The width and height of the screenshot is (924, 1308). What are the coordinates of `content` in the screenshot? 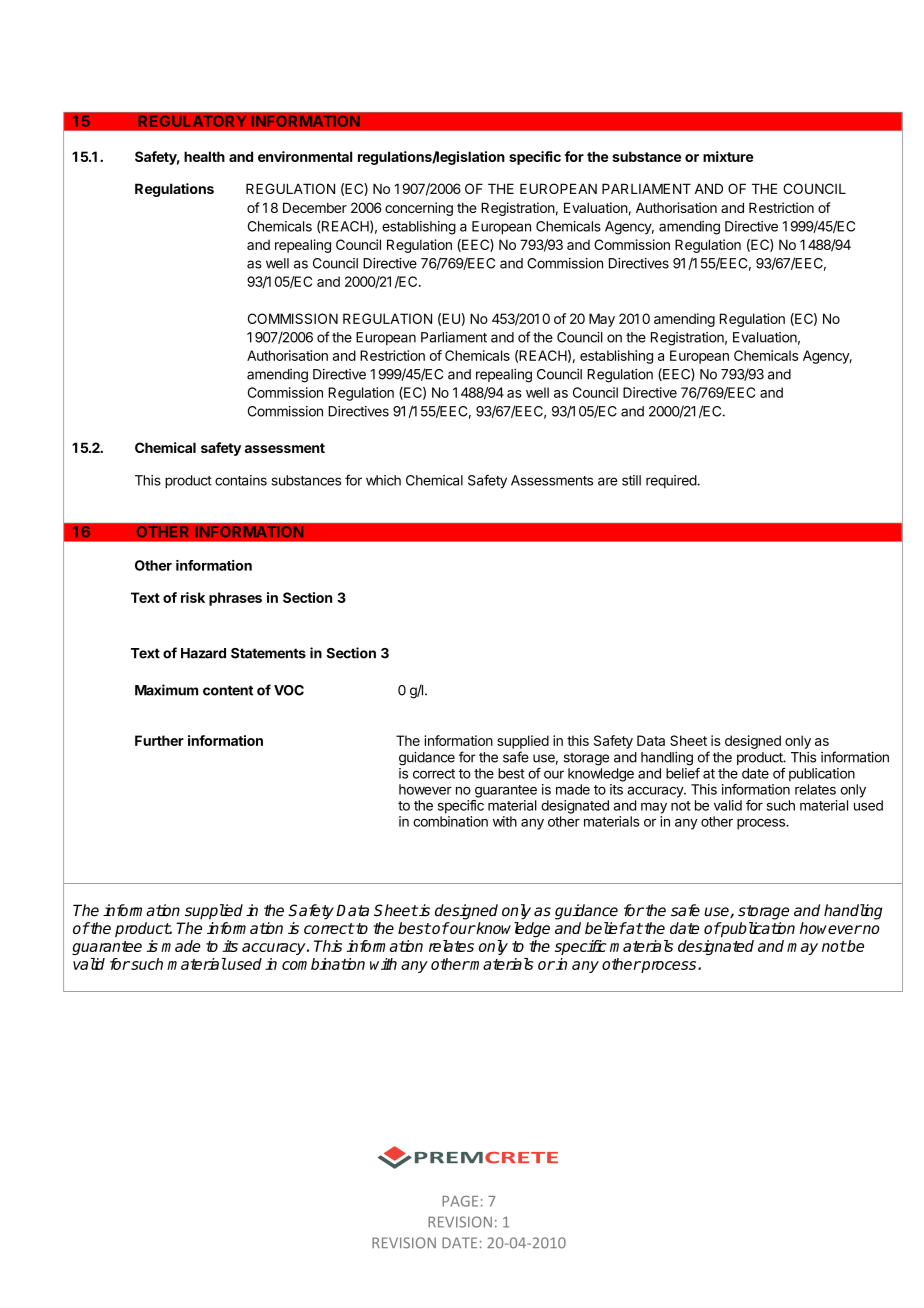 It's located at (228, 690).
